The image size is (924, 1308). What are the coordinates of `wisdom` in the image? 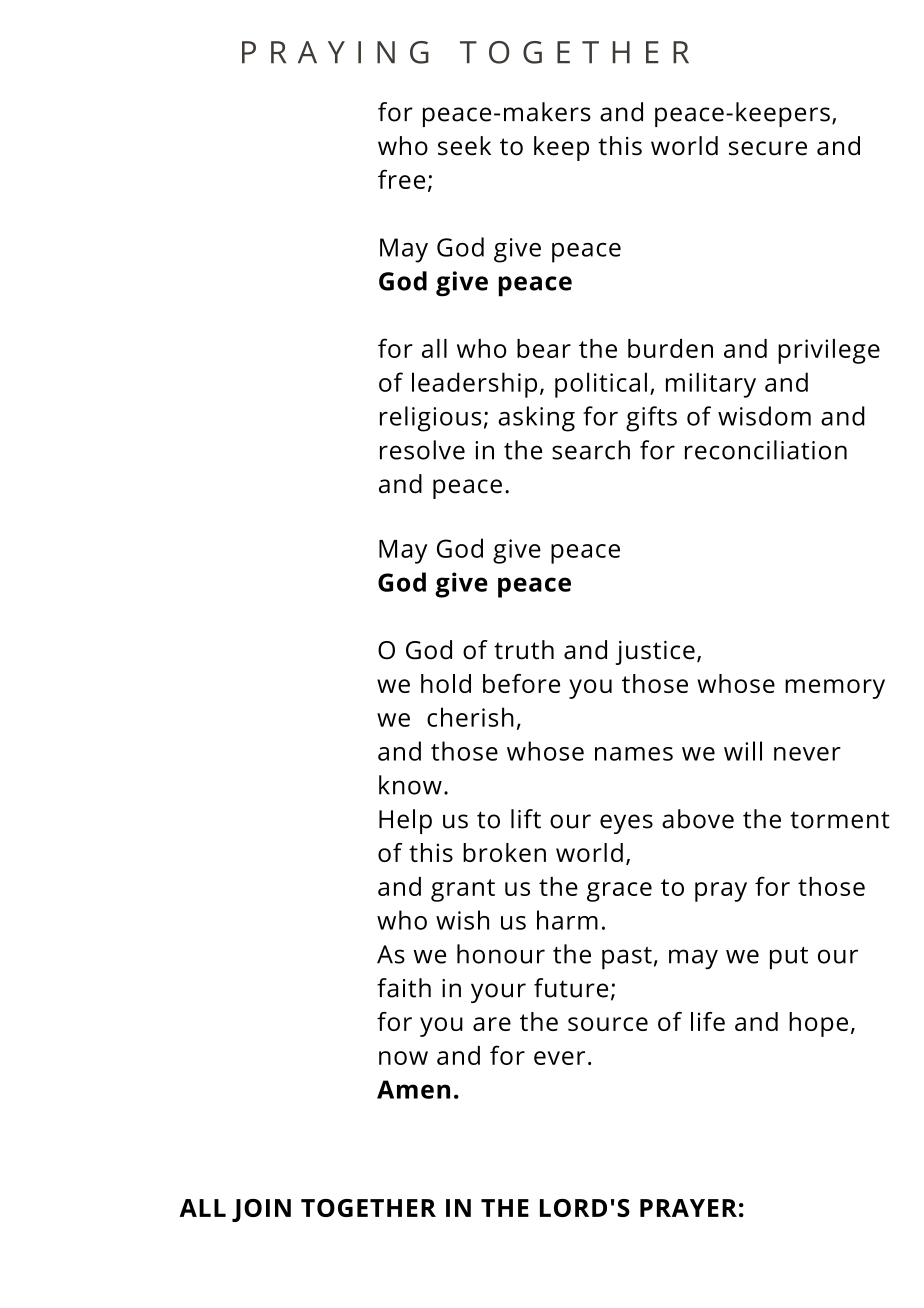 It's located at (764, 416).
